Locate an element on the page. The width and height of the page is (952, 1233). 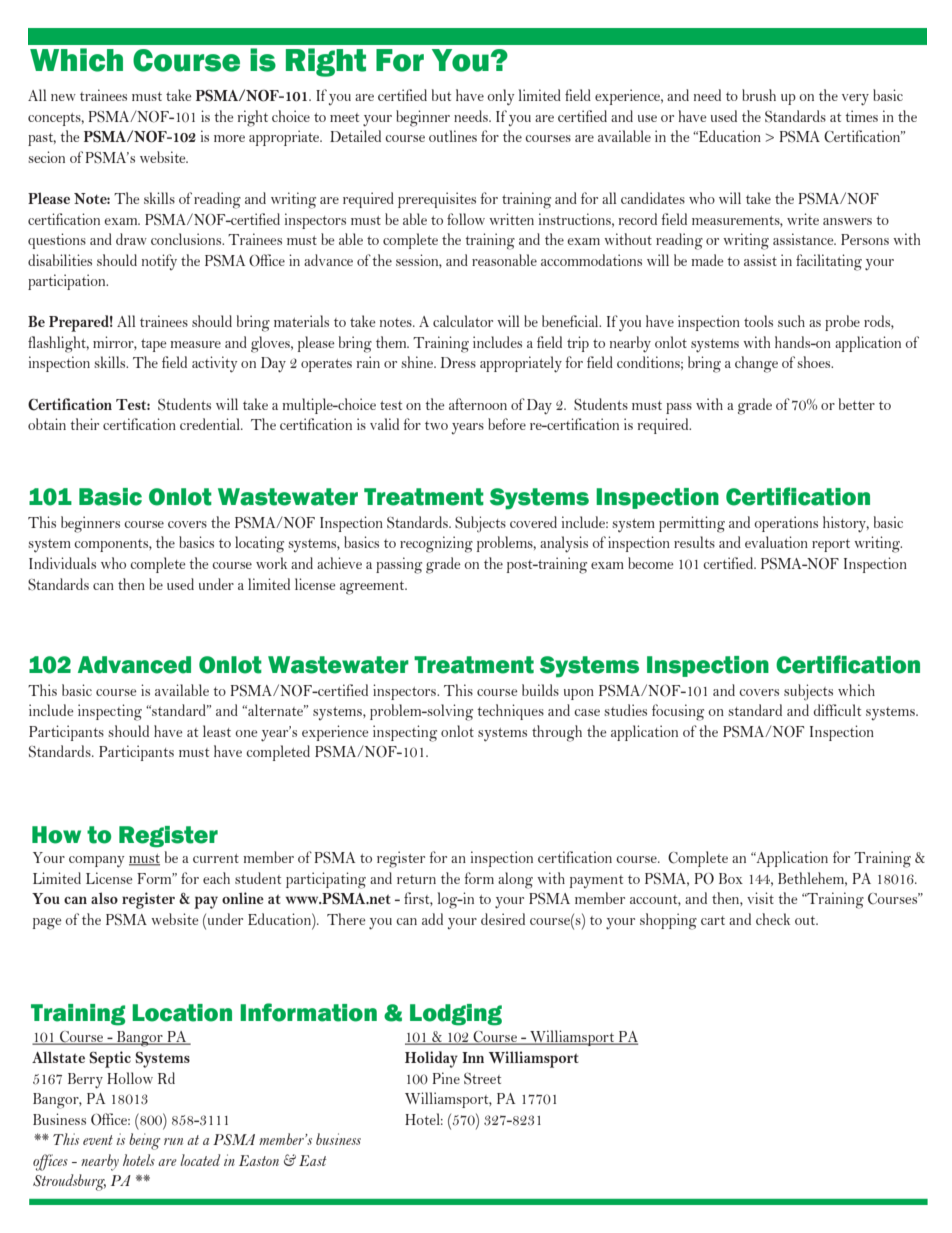
being is located at coordinates (144, 1141).
